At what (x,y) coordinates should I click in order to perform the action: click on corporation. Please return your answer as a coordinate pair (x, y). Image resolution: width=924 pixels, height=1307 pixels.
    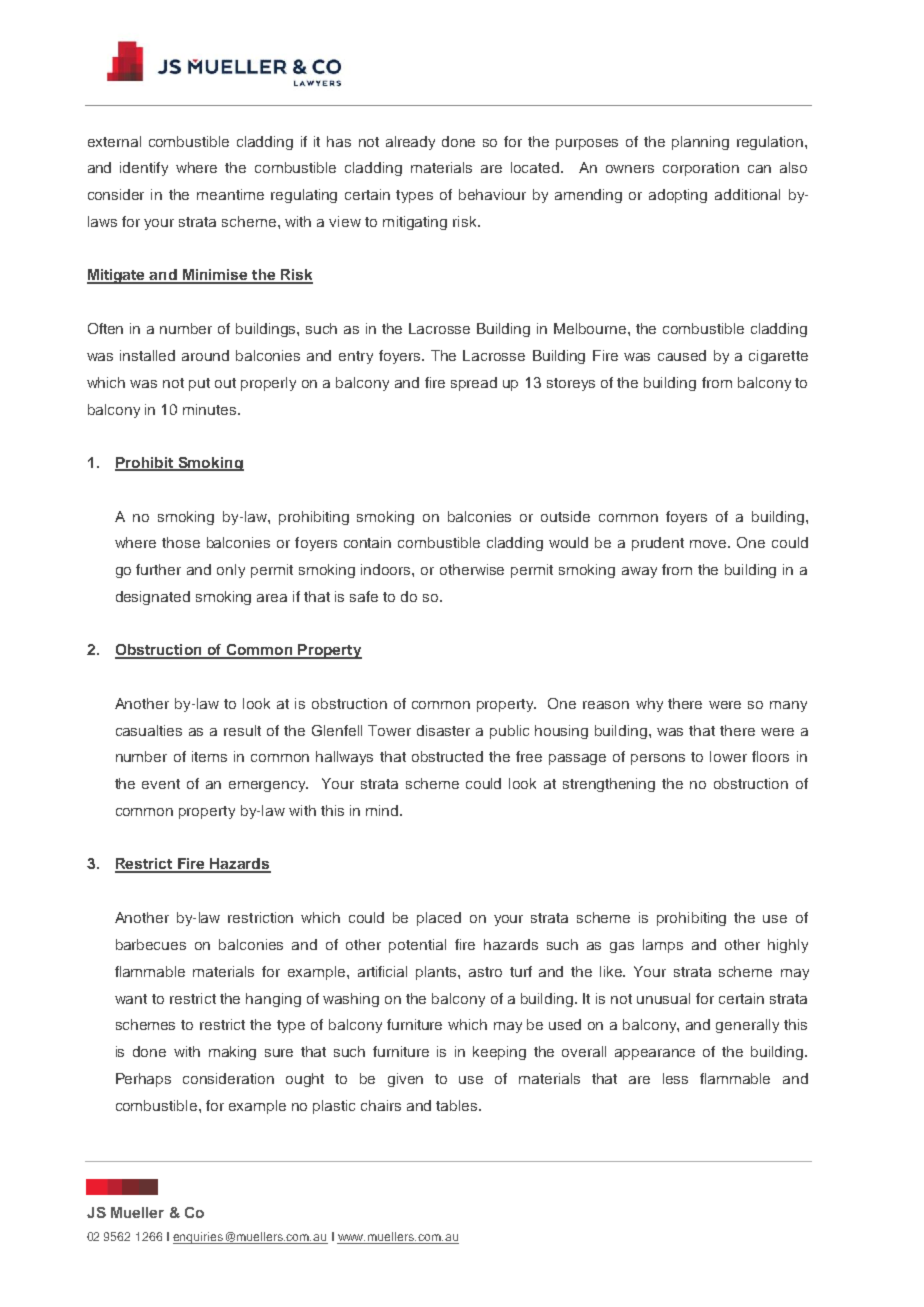
    Looking at the image, I should click on (701, 169).
